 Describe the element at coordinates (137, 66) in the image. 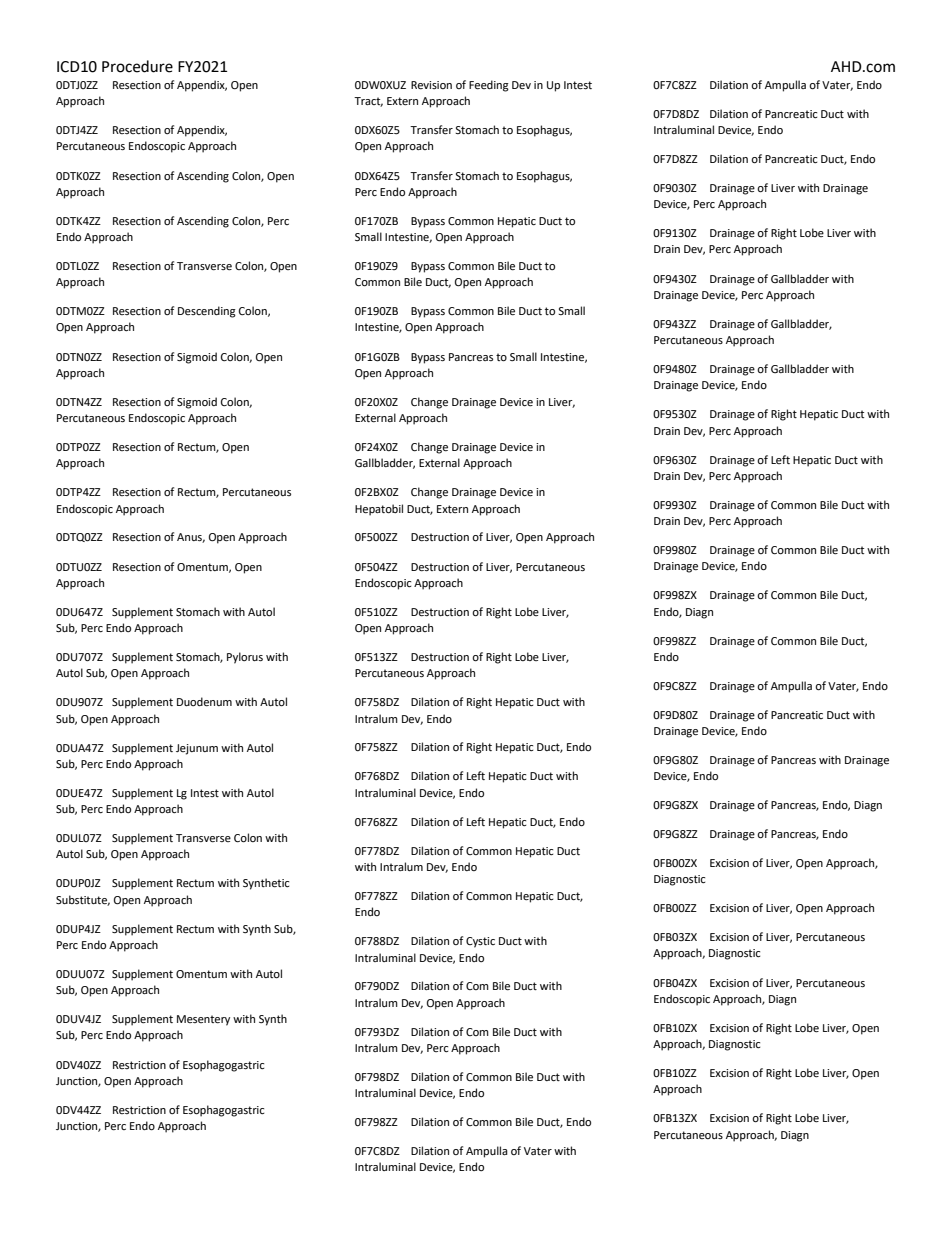

I see `Procedure` at that location.
